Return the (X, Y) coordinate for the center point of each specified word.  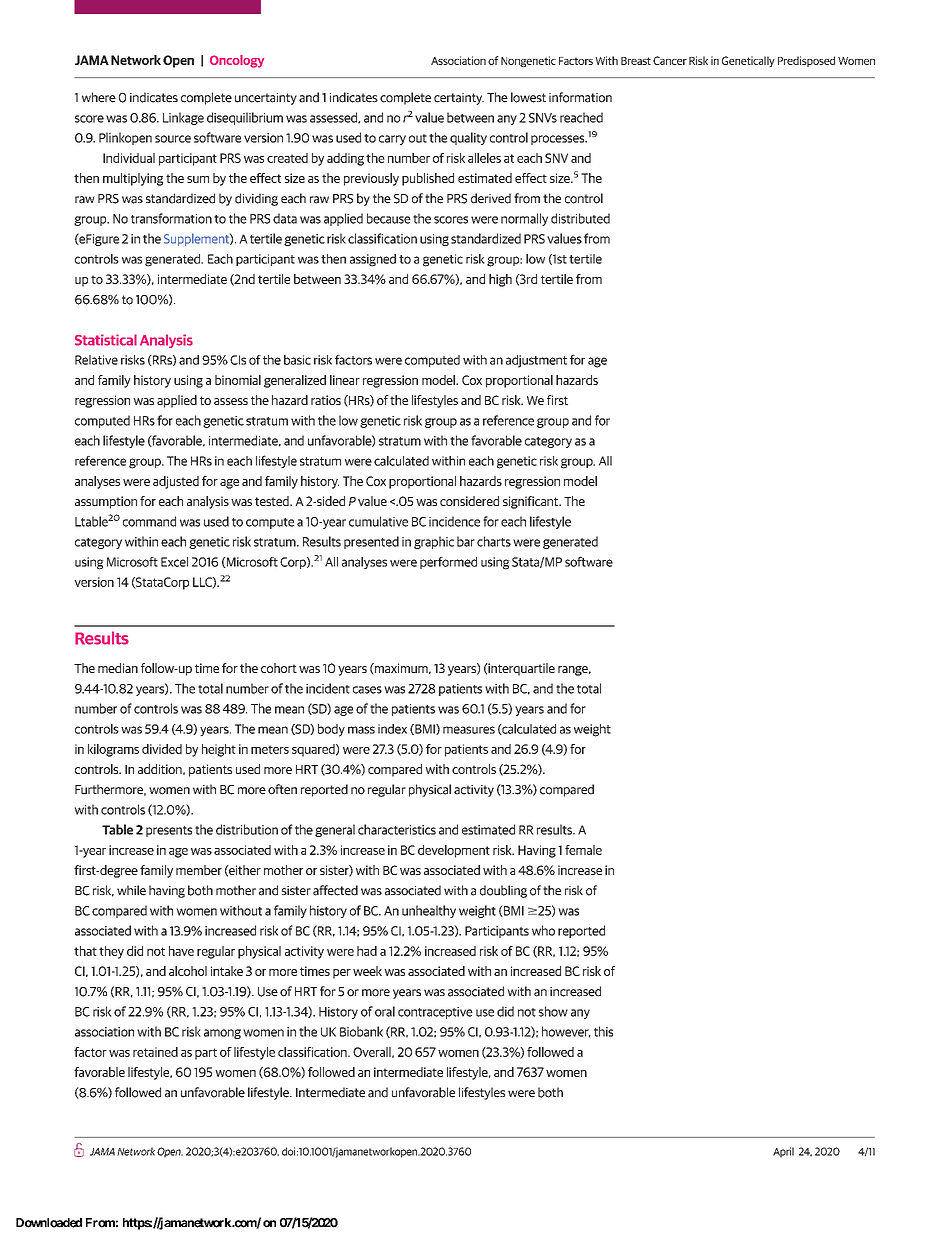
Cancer (670, 60)
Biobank (361, 1031)
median (118, 668)
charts (494, 541)
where (99, 97)
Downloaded (49, 1223)
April (783, 1152)
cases (367, 690)
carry (392, 140)
